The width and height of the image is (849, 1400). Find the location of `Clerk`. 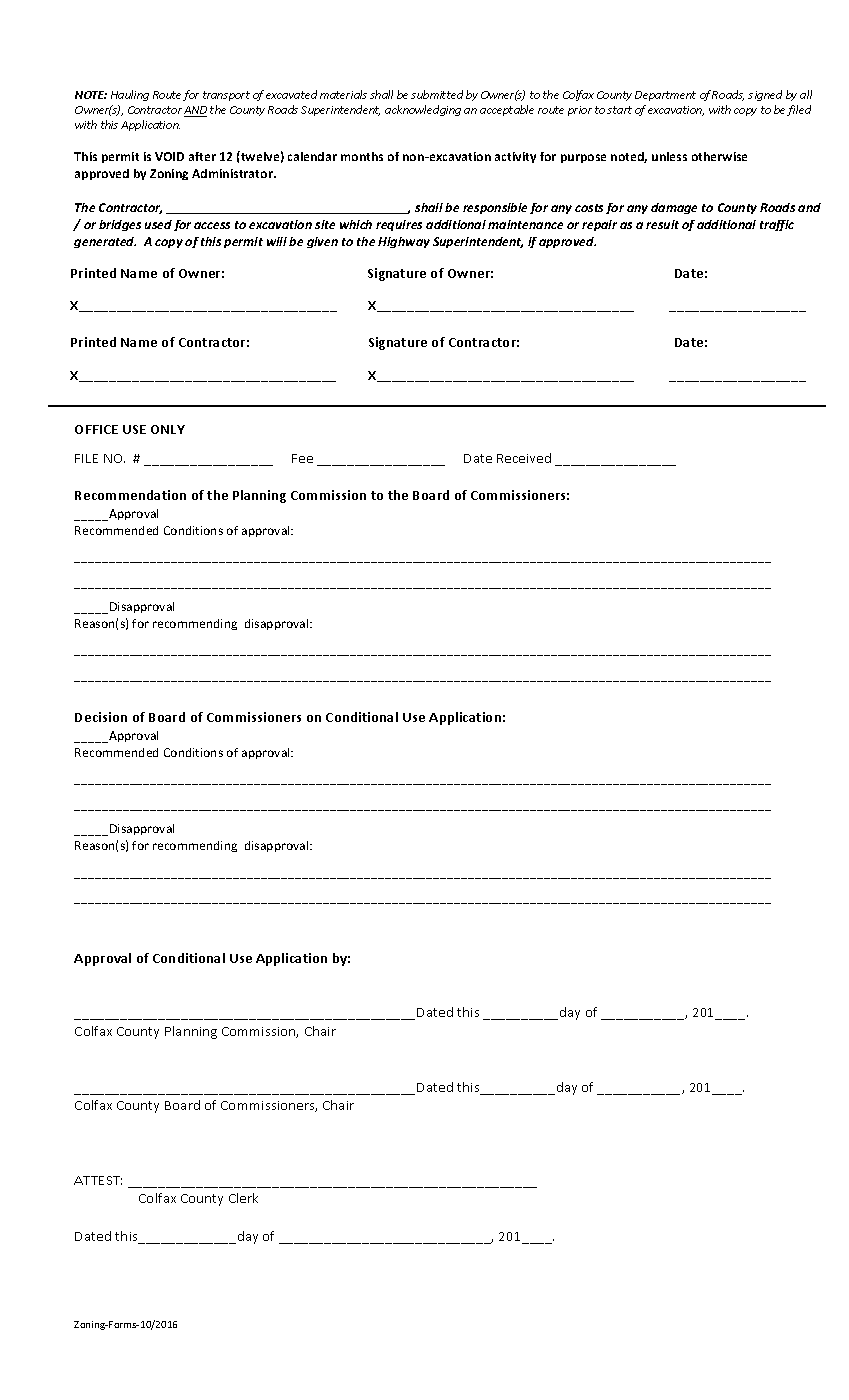

Clerk is located at coordinates (243, 1198).
